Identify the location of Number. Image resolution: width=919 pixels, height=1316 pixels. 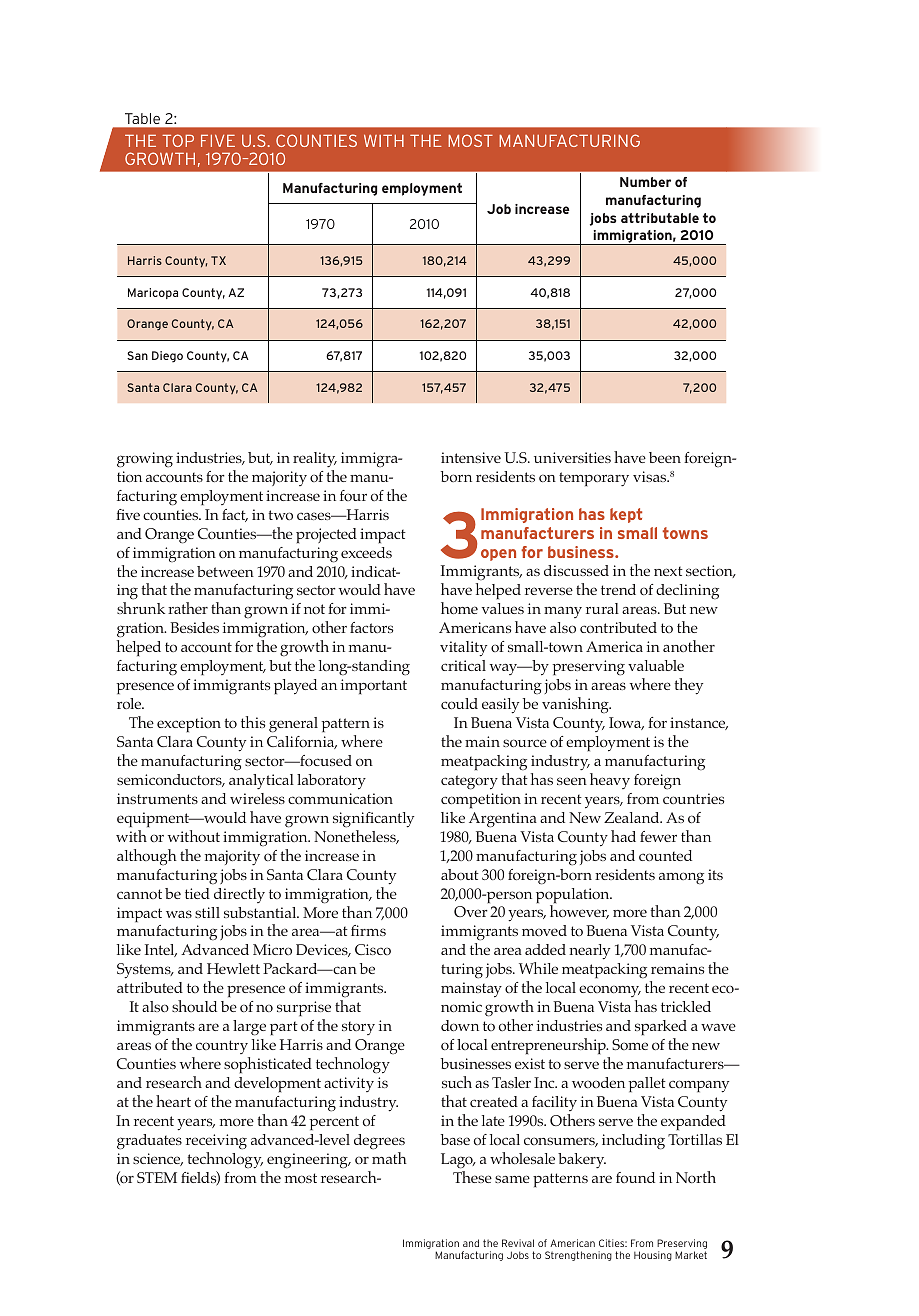
(645, 182).
